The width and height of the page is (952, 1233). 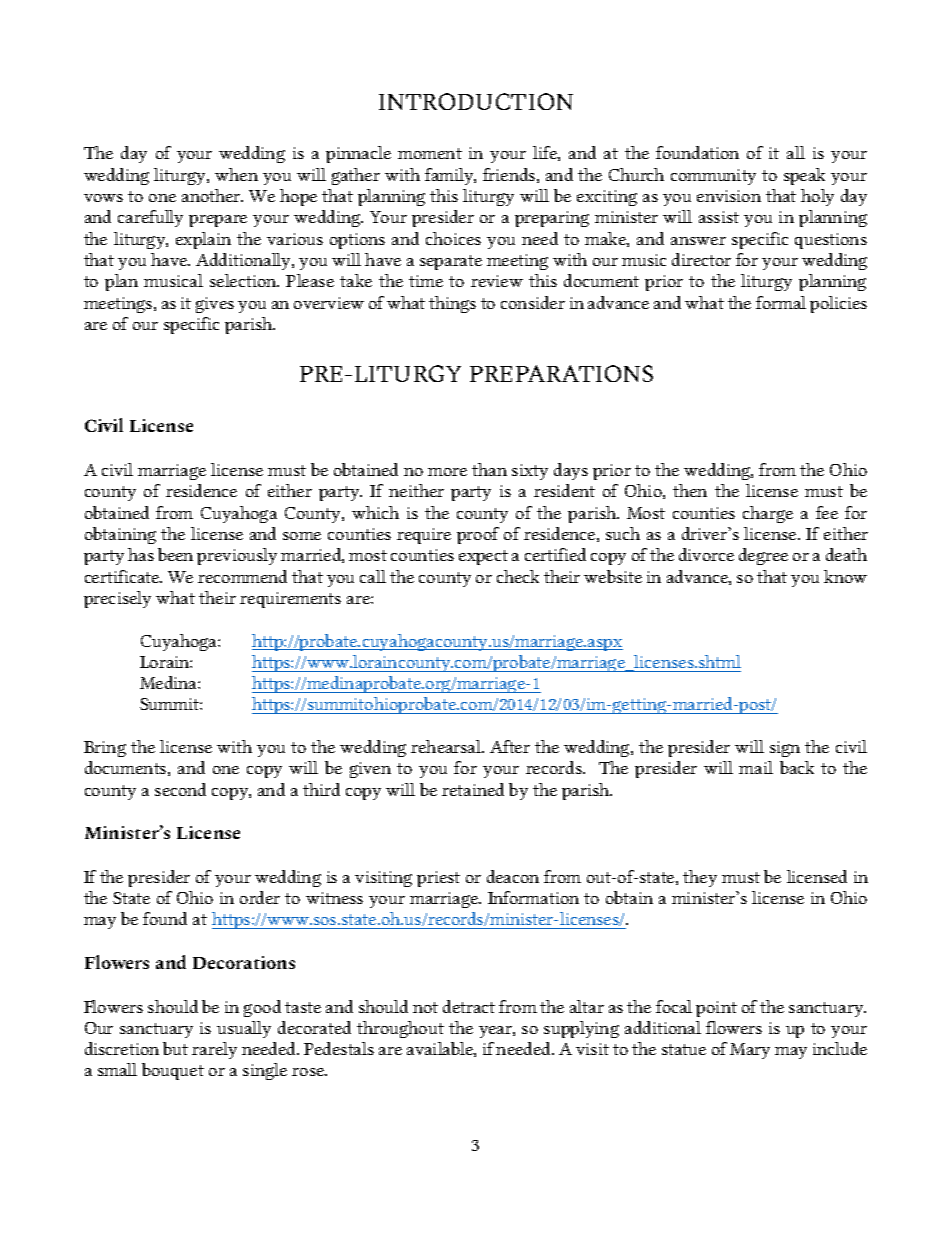 What do you see at coordinates (756, 767) in the page?
I see `mail` at bounding box center [756, 767].
